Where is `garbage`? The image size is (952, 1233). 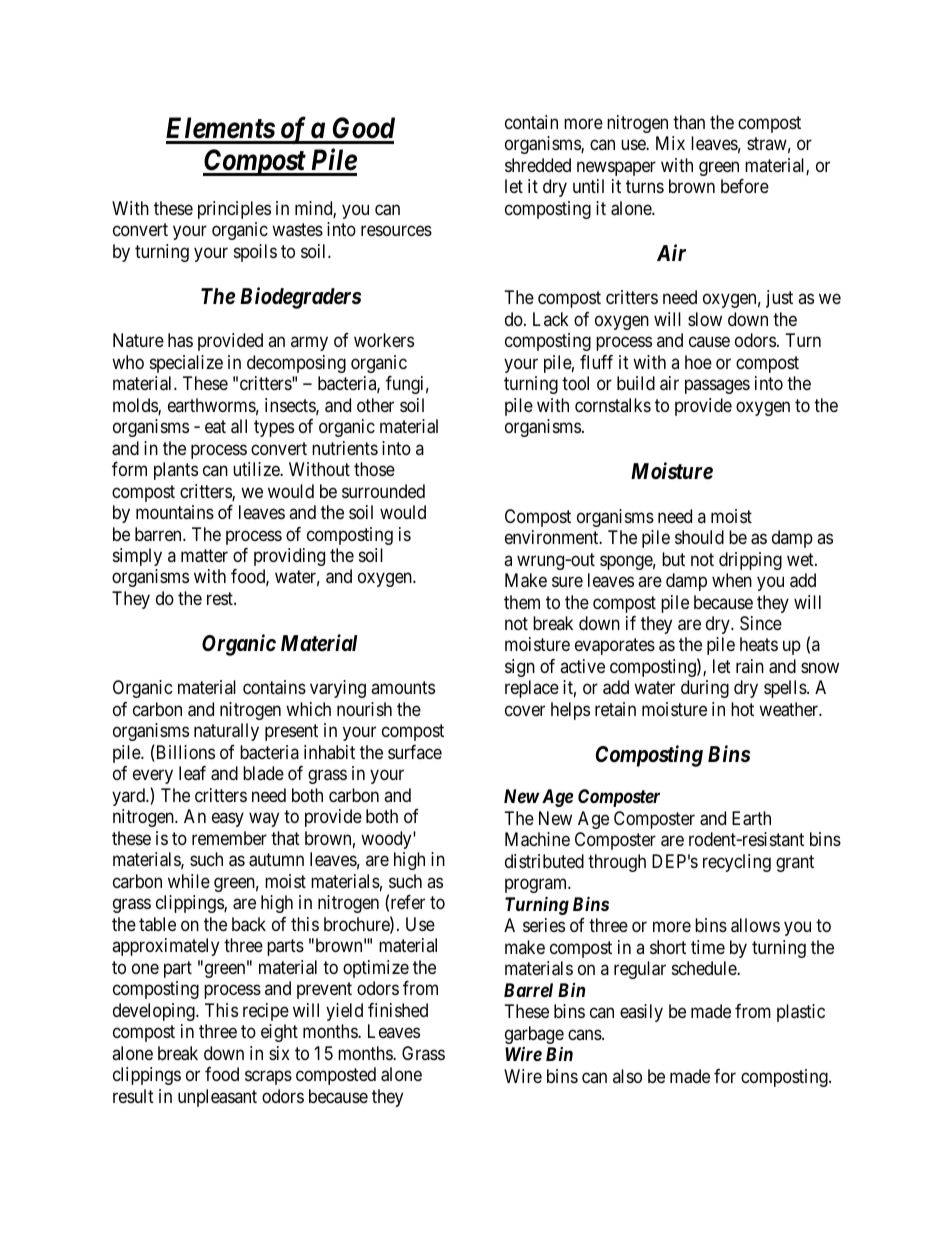
garbage is located at coordinates (534, 1035).
